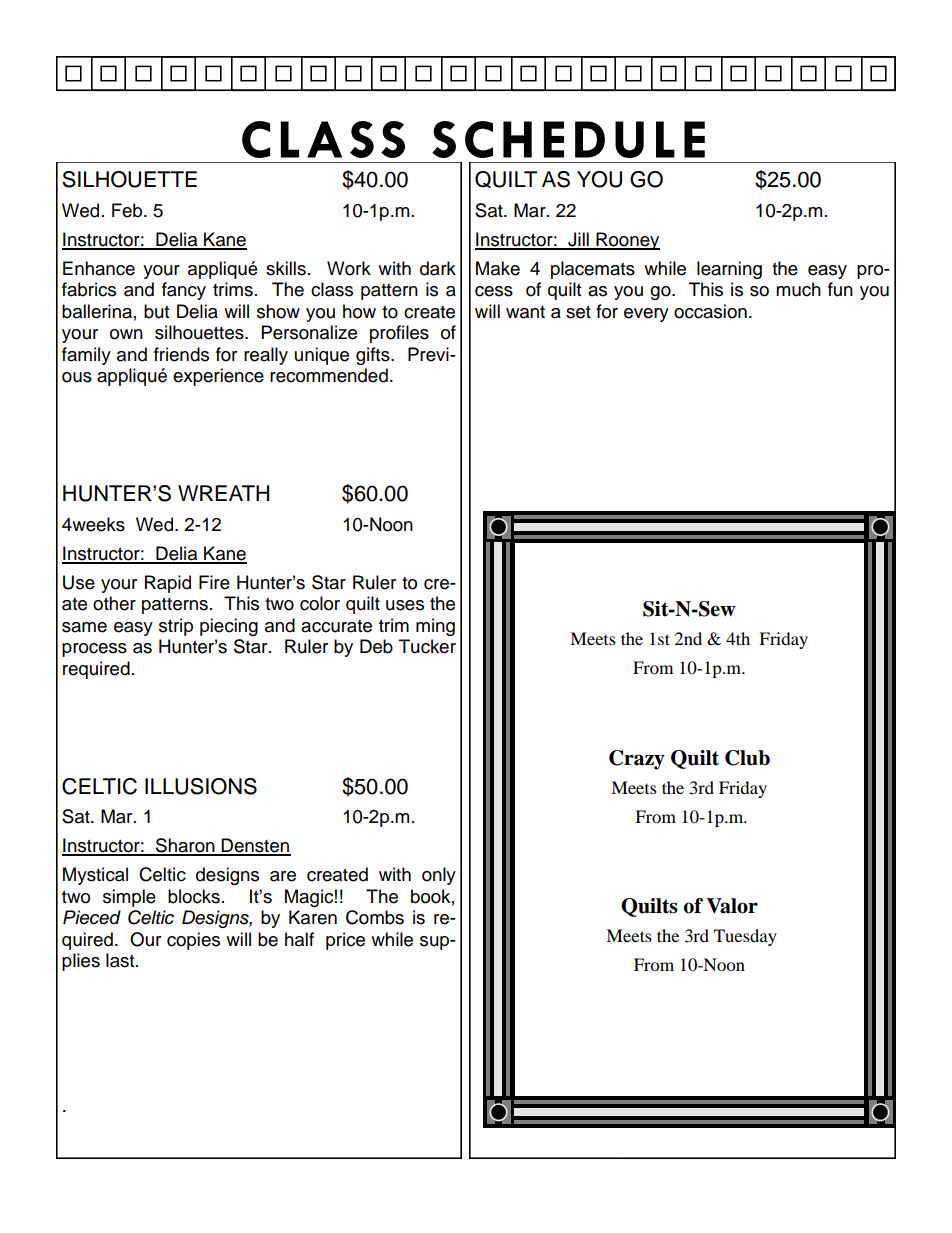  I want to click on WREATH, so click(223, 493).
